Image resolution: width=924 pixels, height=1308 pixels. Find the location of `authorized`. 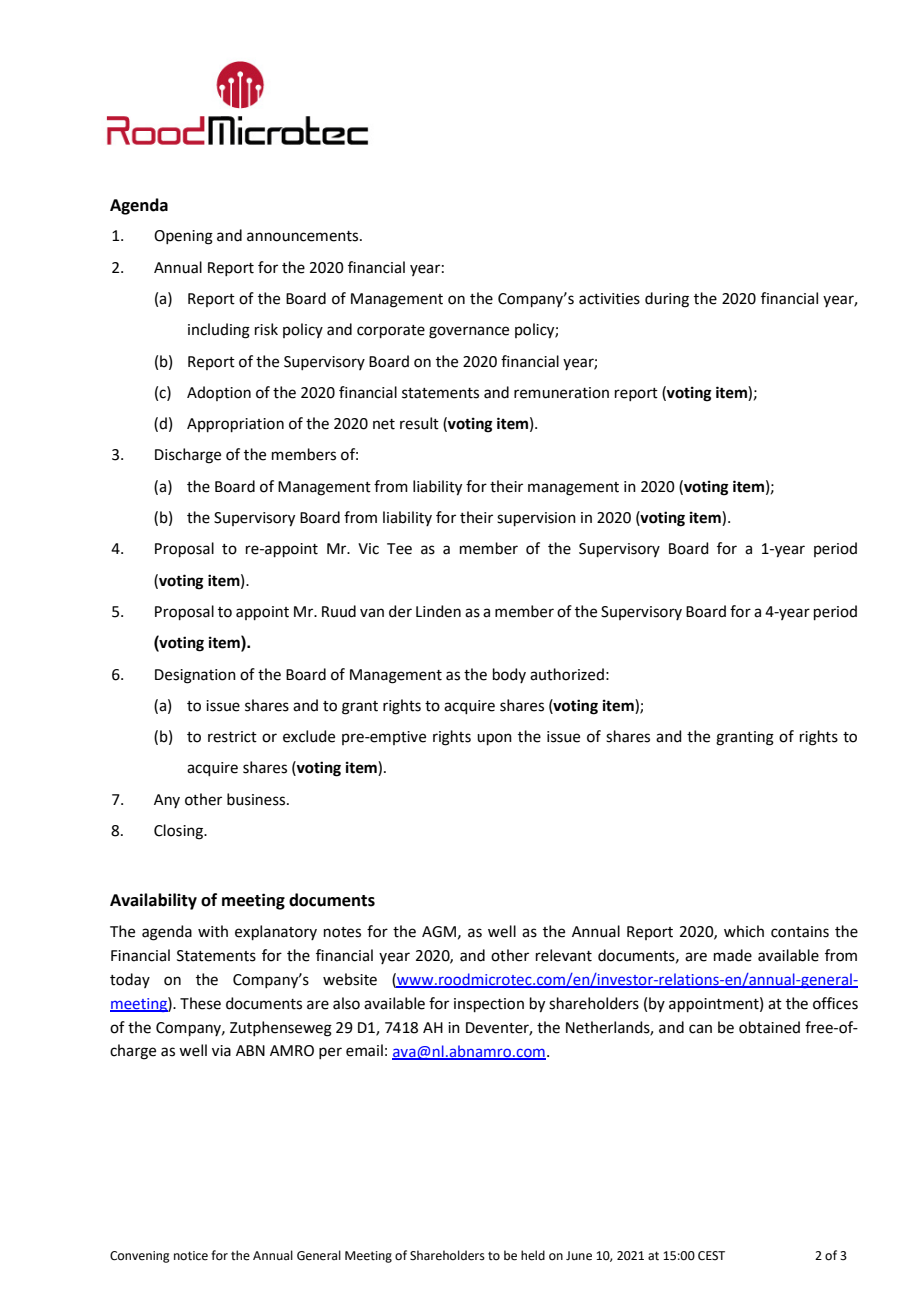

authorized is located at coordinates (567, 674).
